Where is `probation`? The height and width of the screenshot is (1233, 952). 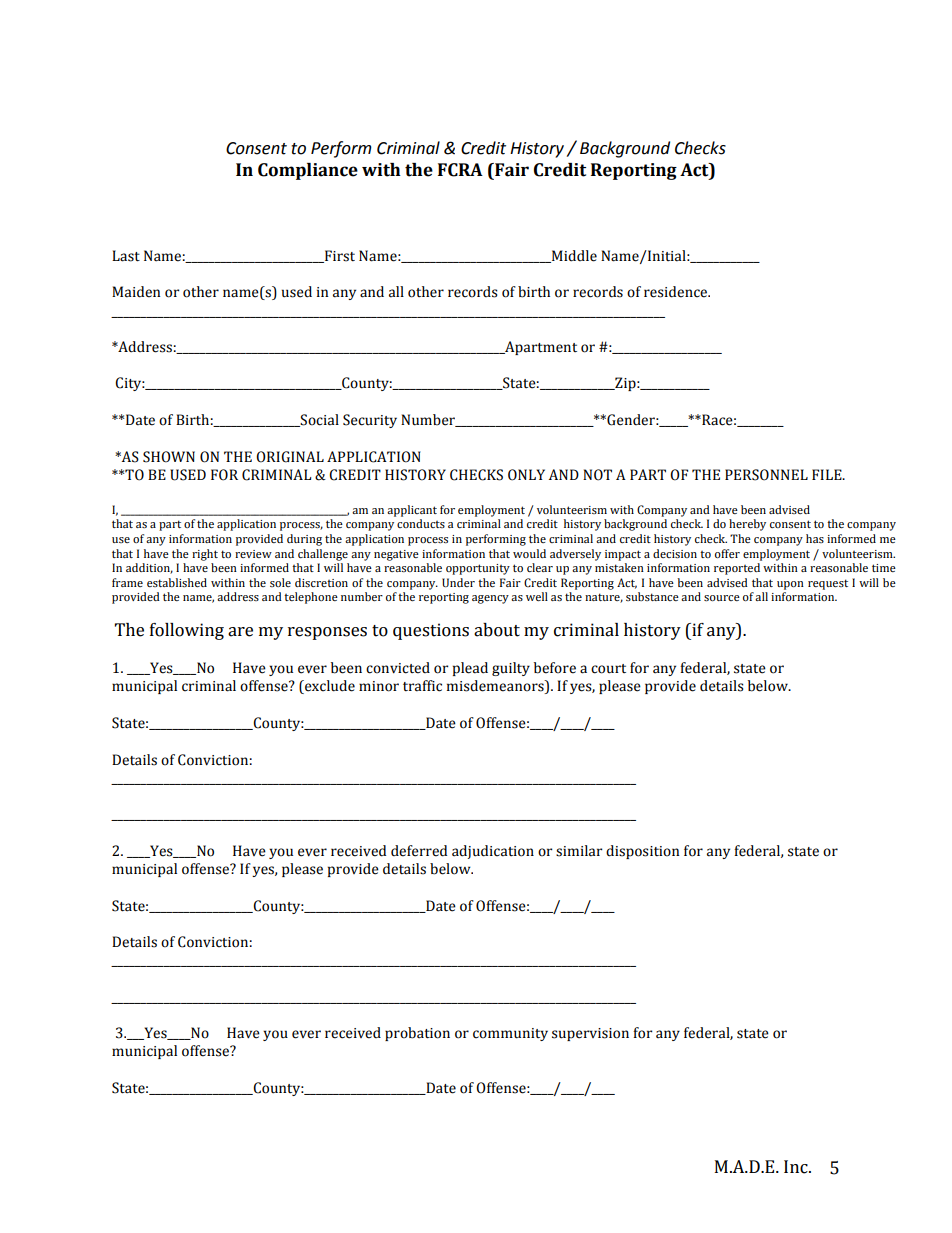
probation is located at coordinates (417, 1034).
